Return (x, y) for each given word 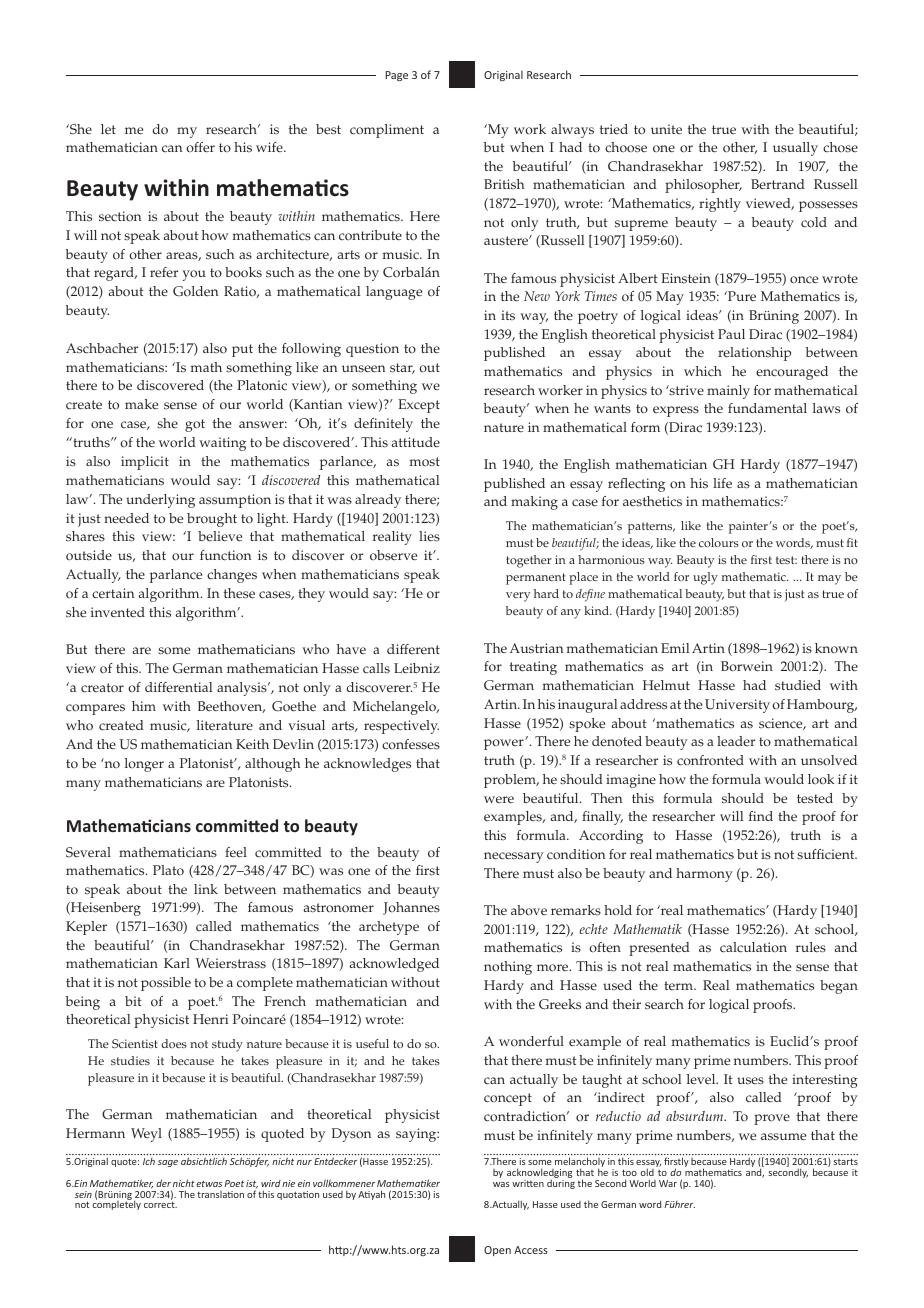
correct (160, 1204)
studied (798, 685)
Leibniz (417, 668)
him (144, 706)
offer (201, 147)
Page (397, 76)
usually (795, 149)
